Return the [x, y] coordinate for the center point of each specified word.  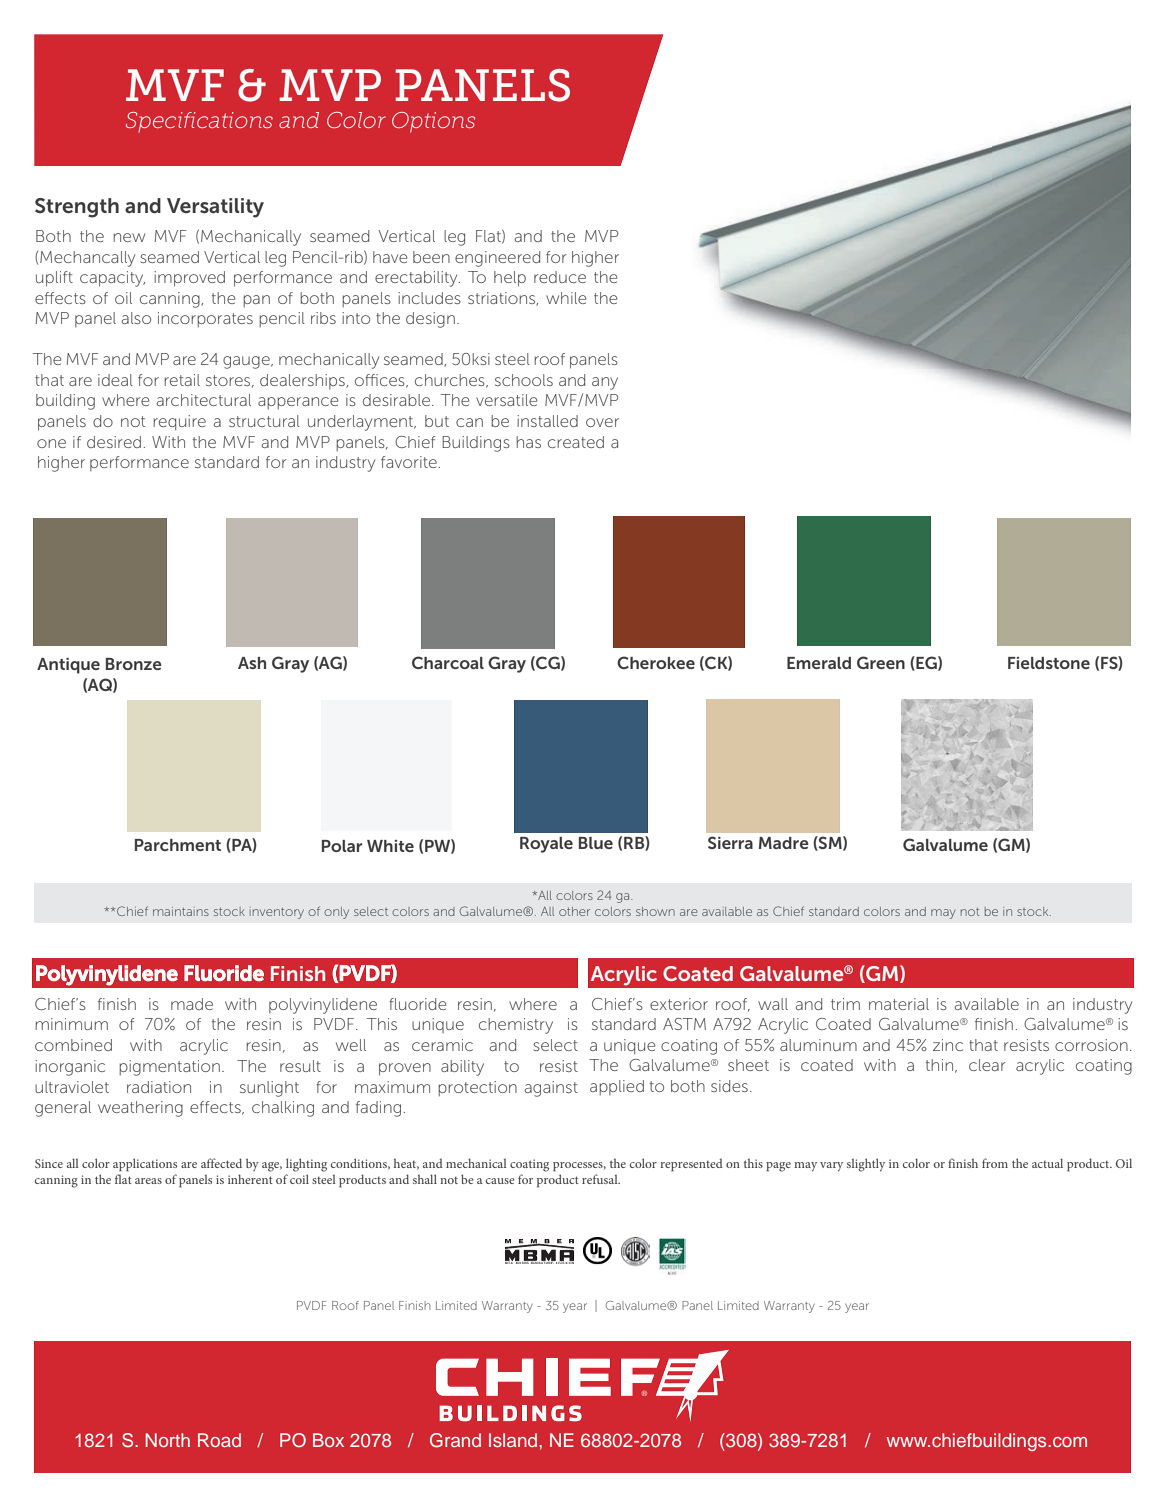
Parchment [178, 845]
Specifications [199, 122]
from [995, 1163]
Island [514, 1440]
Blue [596, 843]
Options [433, 122]
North [168, 1440]
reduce [560, 277]
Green [881, 662]
